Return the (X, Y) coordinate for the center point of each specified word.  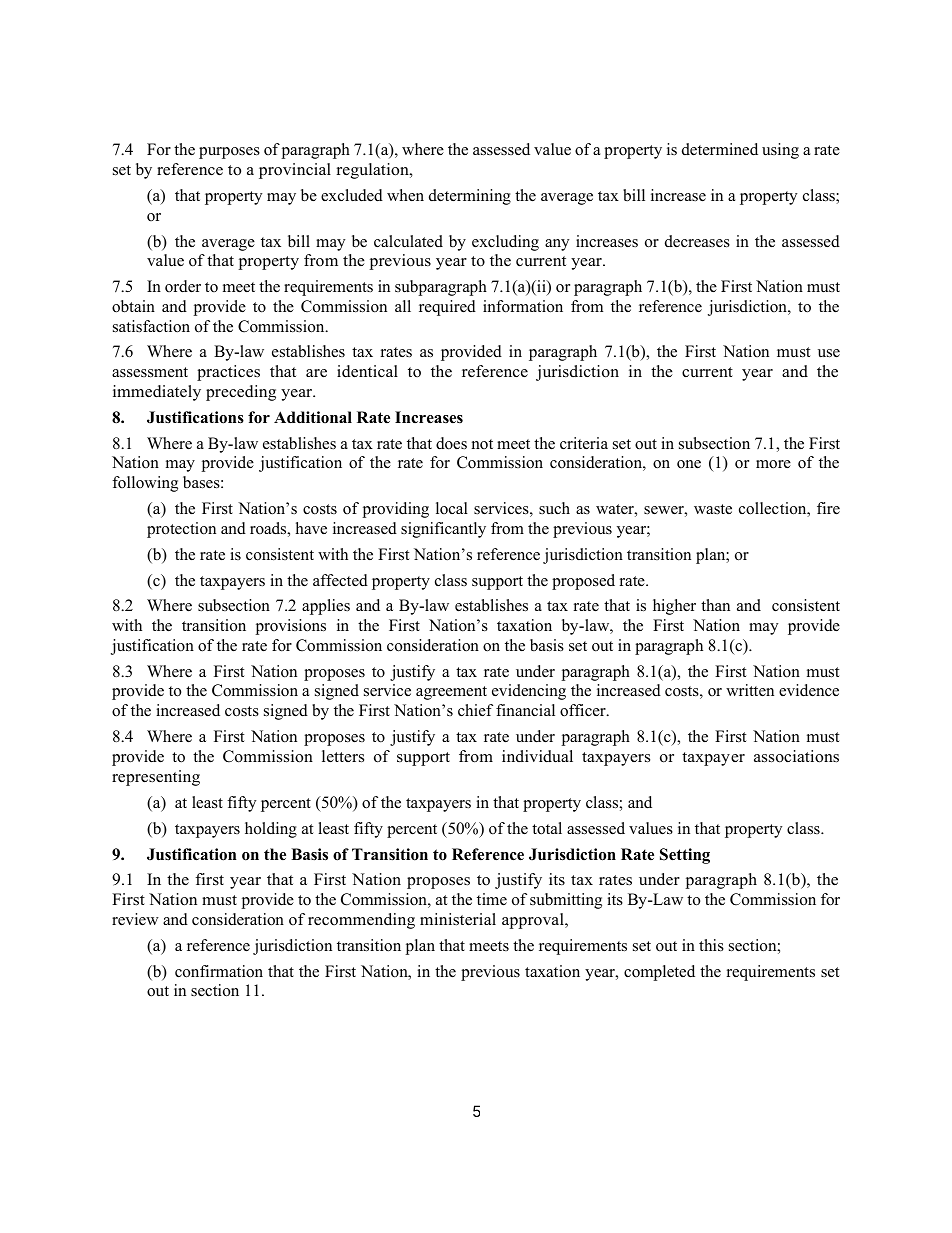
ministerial (458, 919)
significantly (443, 530)
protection (181, 530)
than (715, 605)
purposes (229, 153)
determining (470, 197)
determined (720, 149)
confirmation (219, 971)
